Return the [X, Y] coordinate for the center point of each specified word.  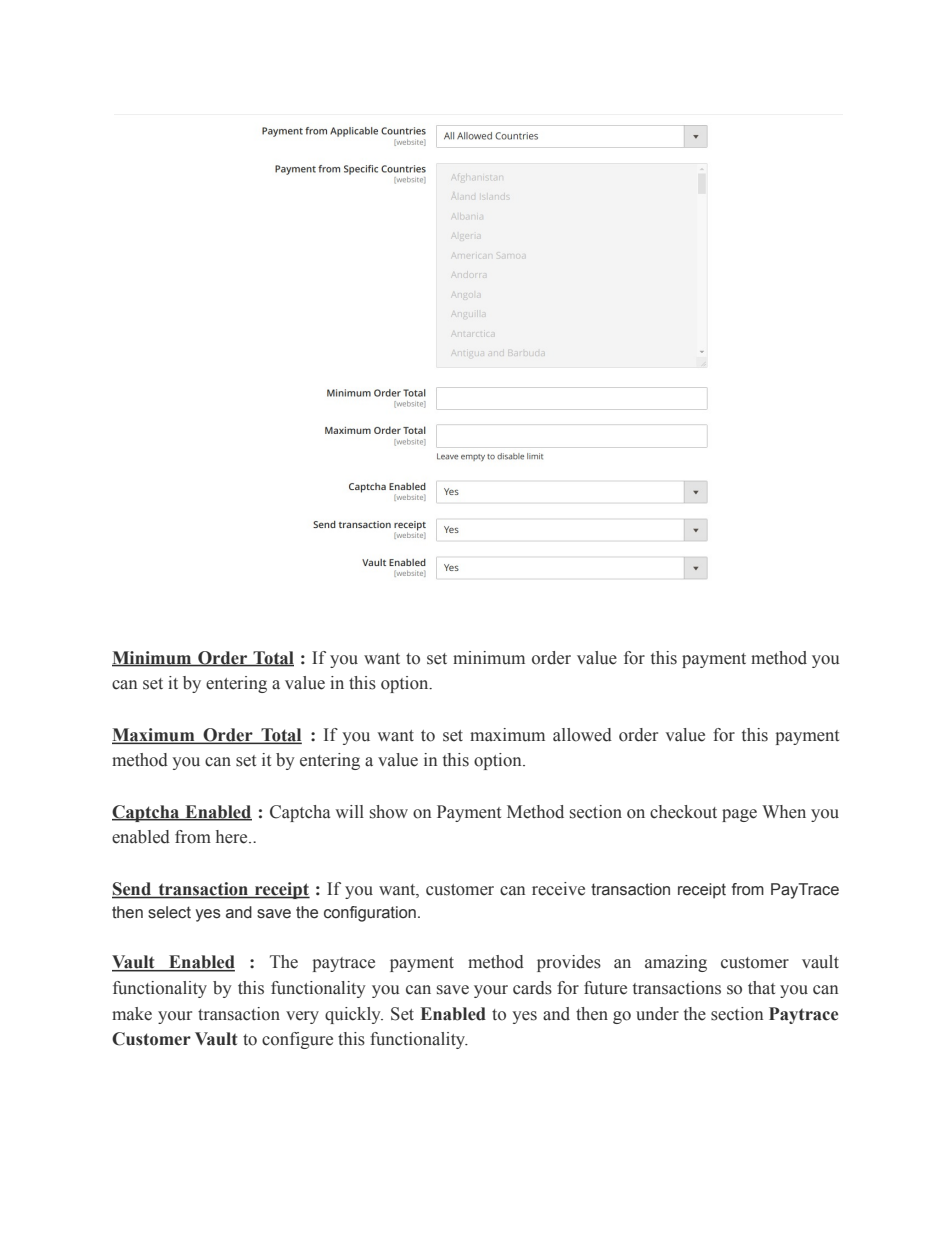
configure [297, 1040]
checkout [683, 812]
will [349, 811]
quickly [354, 1015]
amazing [676, 963]
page [739, 815]
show [389, 812]
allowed [582, 735]
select [169, 912]
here [233, 837]
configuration [370, 914]
